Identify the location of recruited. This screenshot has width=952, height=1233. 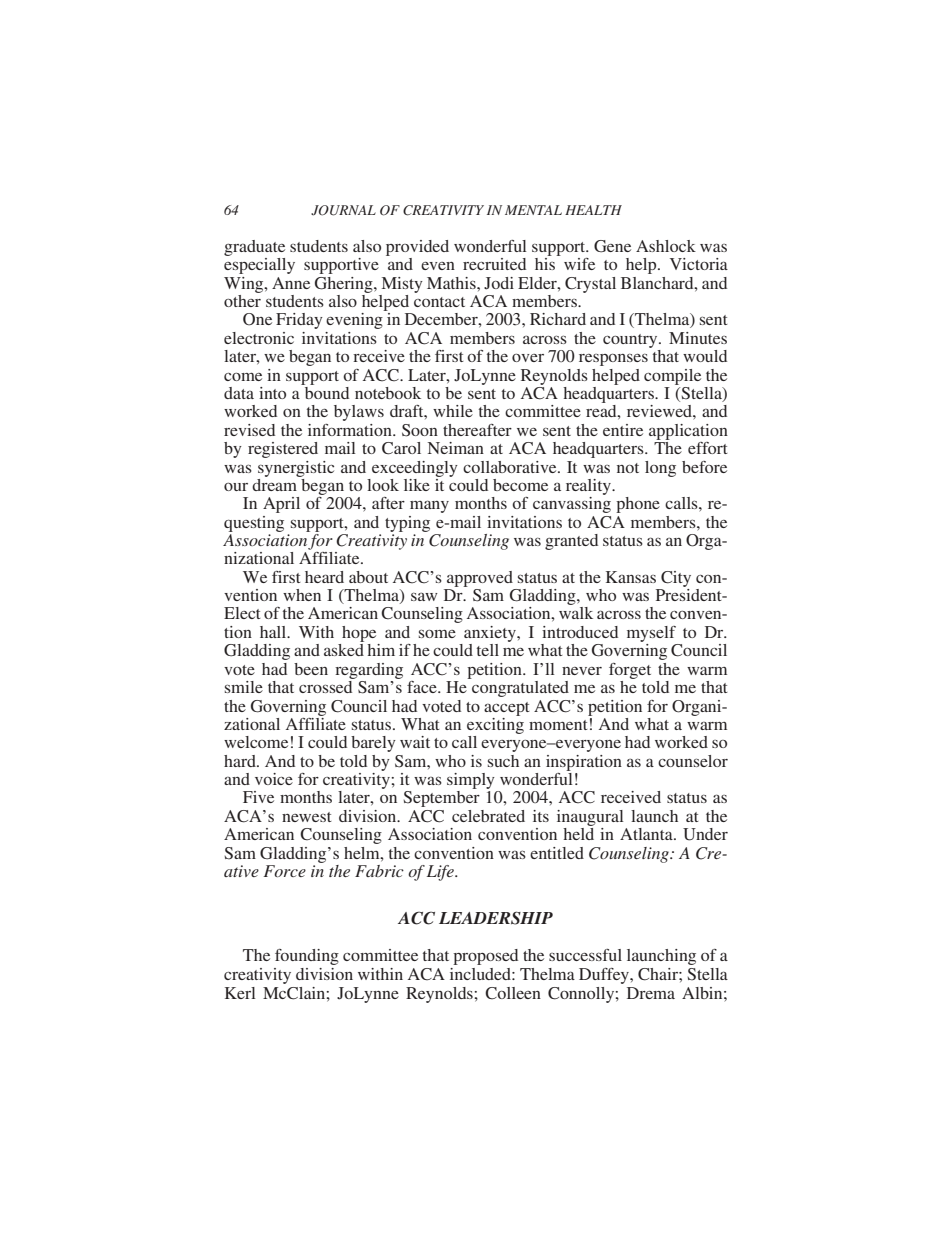
(494, 264).
